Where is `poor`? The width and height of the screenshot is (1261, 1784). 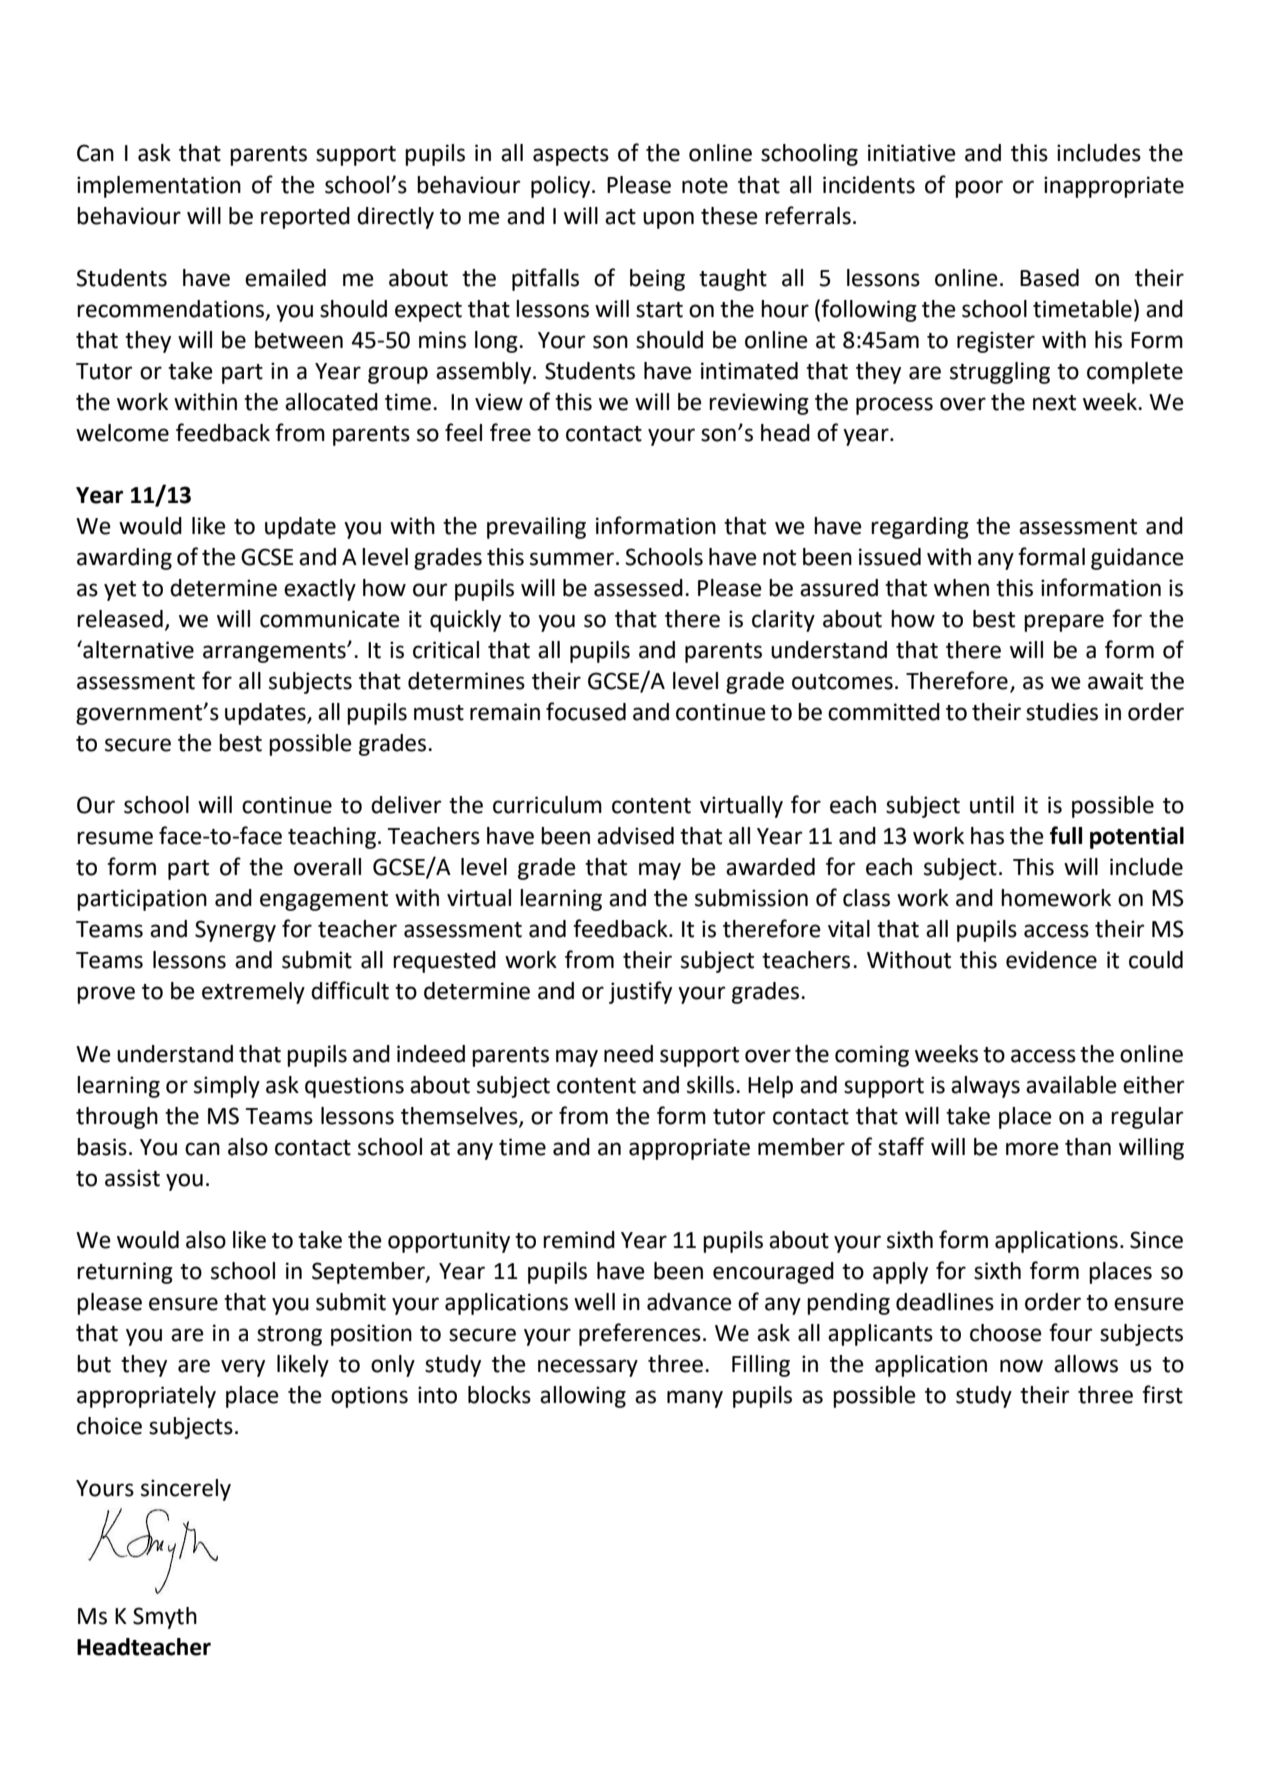 poor is located at coordinates (979, 189).
